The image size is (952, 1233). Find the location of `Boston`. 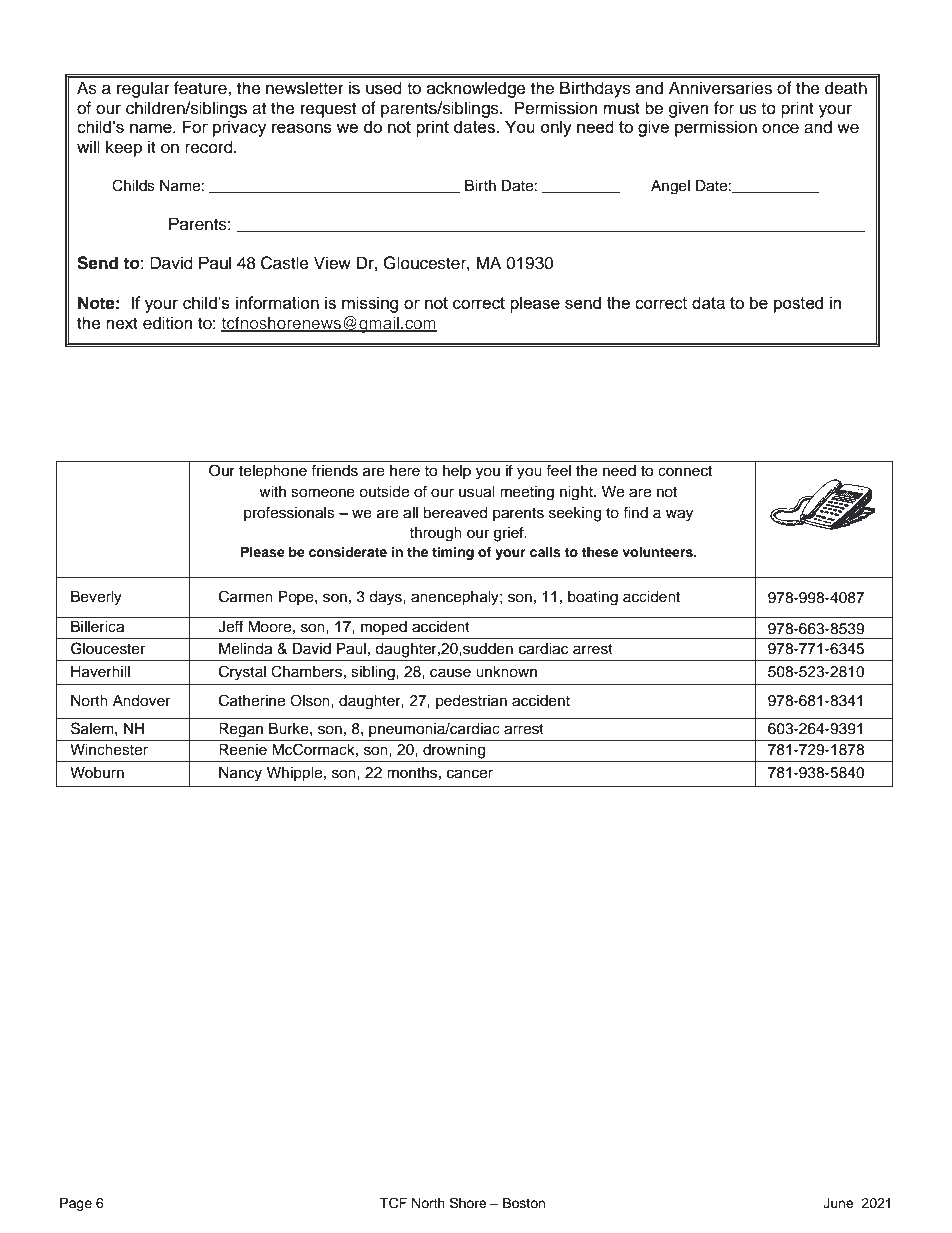

Boston is located at coordinates (524, 1203).
